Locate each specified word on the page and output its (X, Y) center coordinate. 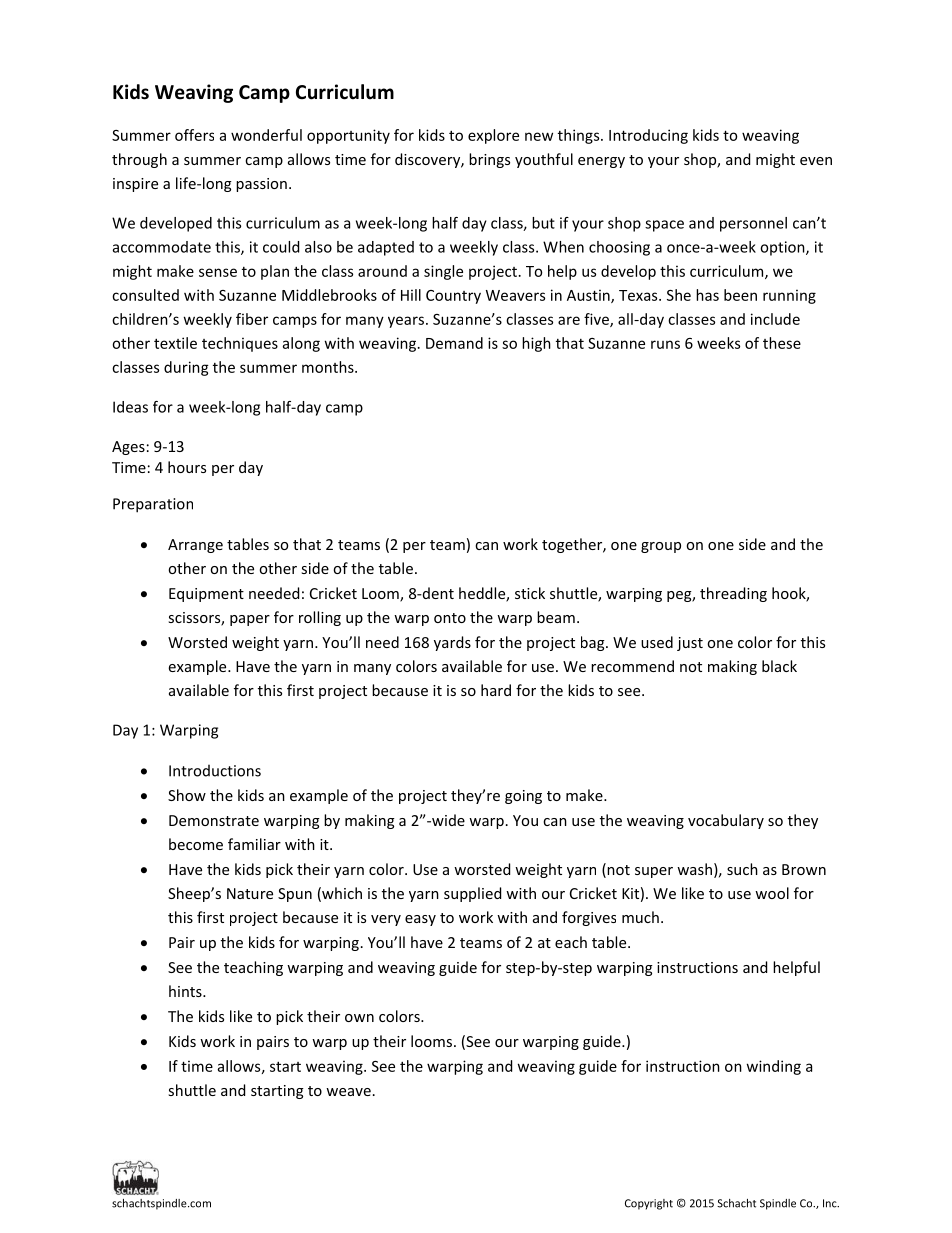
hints (186, 991)
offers (194, 135)
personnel (753, 224)
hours (187, 467)
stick (530, 593)
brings (489, 160)
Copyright (649, 1204)
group (661, 547)
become (196, 844)
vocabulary (726, 821)
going (523, 797)
